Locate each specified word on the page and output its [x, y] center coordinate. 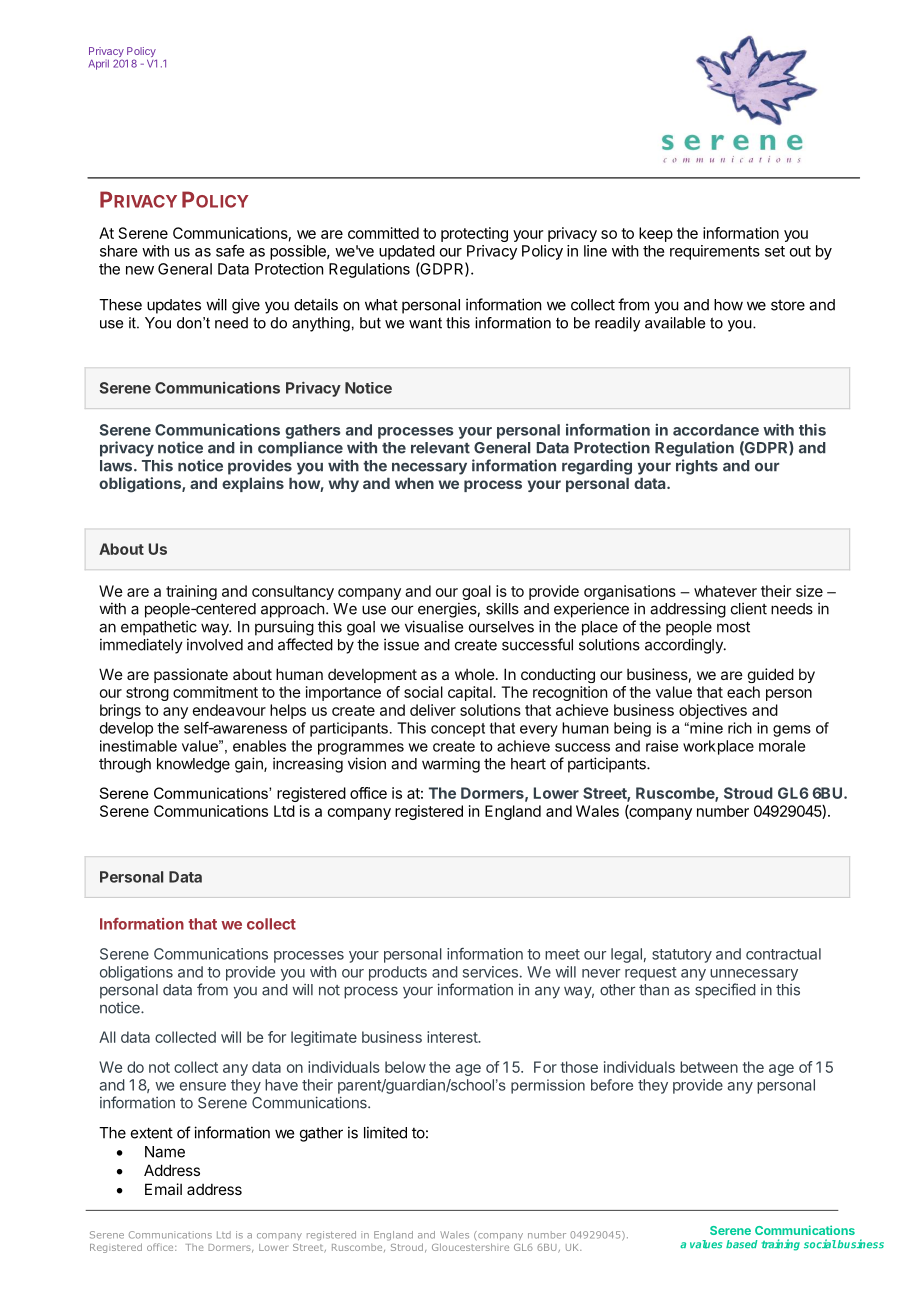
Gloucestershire [470, 1247]
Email [163, 1189]
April [98, 64]
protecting [474, 234]
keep [656, 234]
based [741, 1244]
